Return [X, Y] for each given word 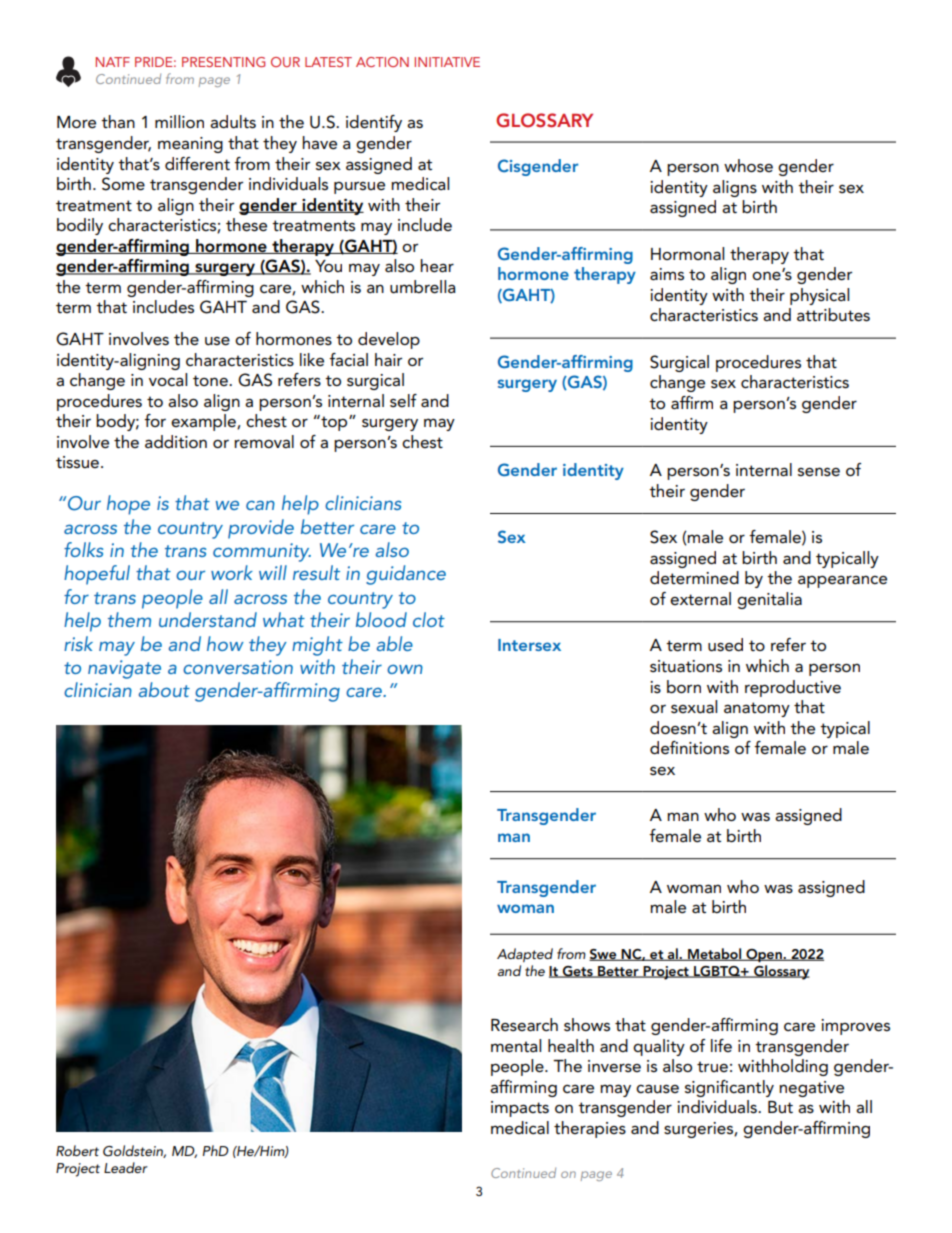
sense [819, 472]
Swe [604, 955]
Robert [77, 1150]
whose [748, 165]
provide [261, 529]
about [164, 689]
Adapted [525, 955]
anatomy [757, 709]
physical [819, 296]
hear [437, 266]
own [405, 669]
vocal [168, 379]
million [179, 121]
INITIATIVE [447, 62]
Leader [126, 1167]
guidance [406, 575]
